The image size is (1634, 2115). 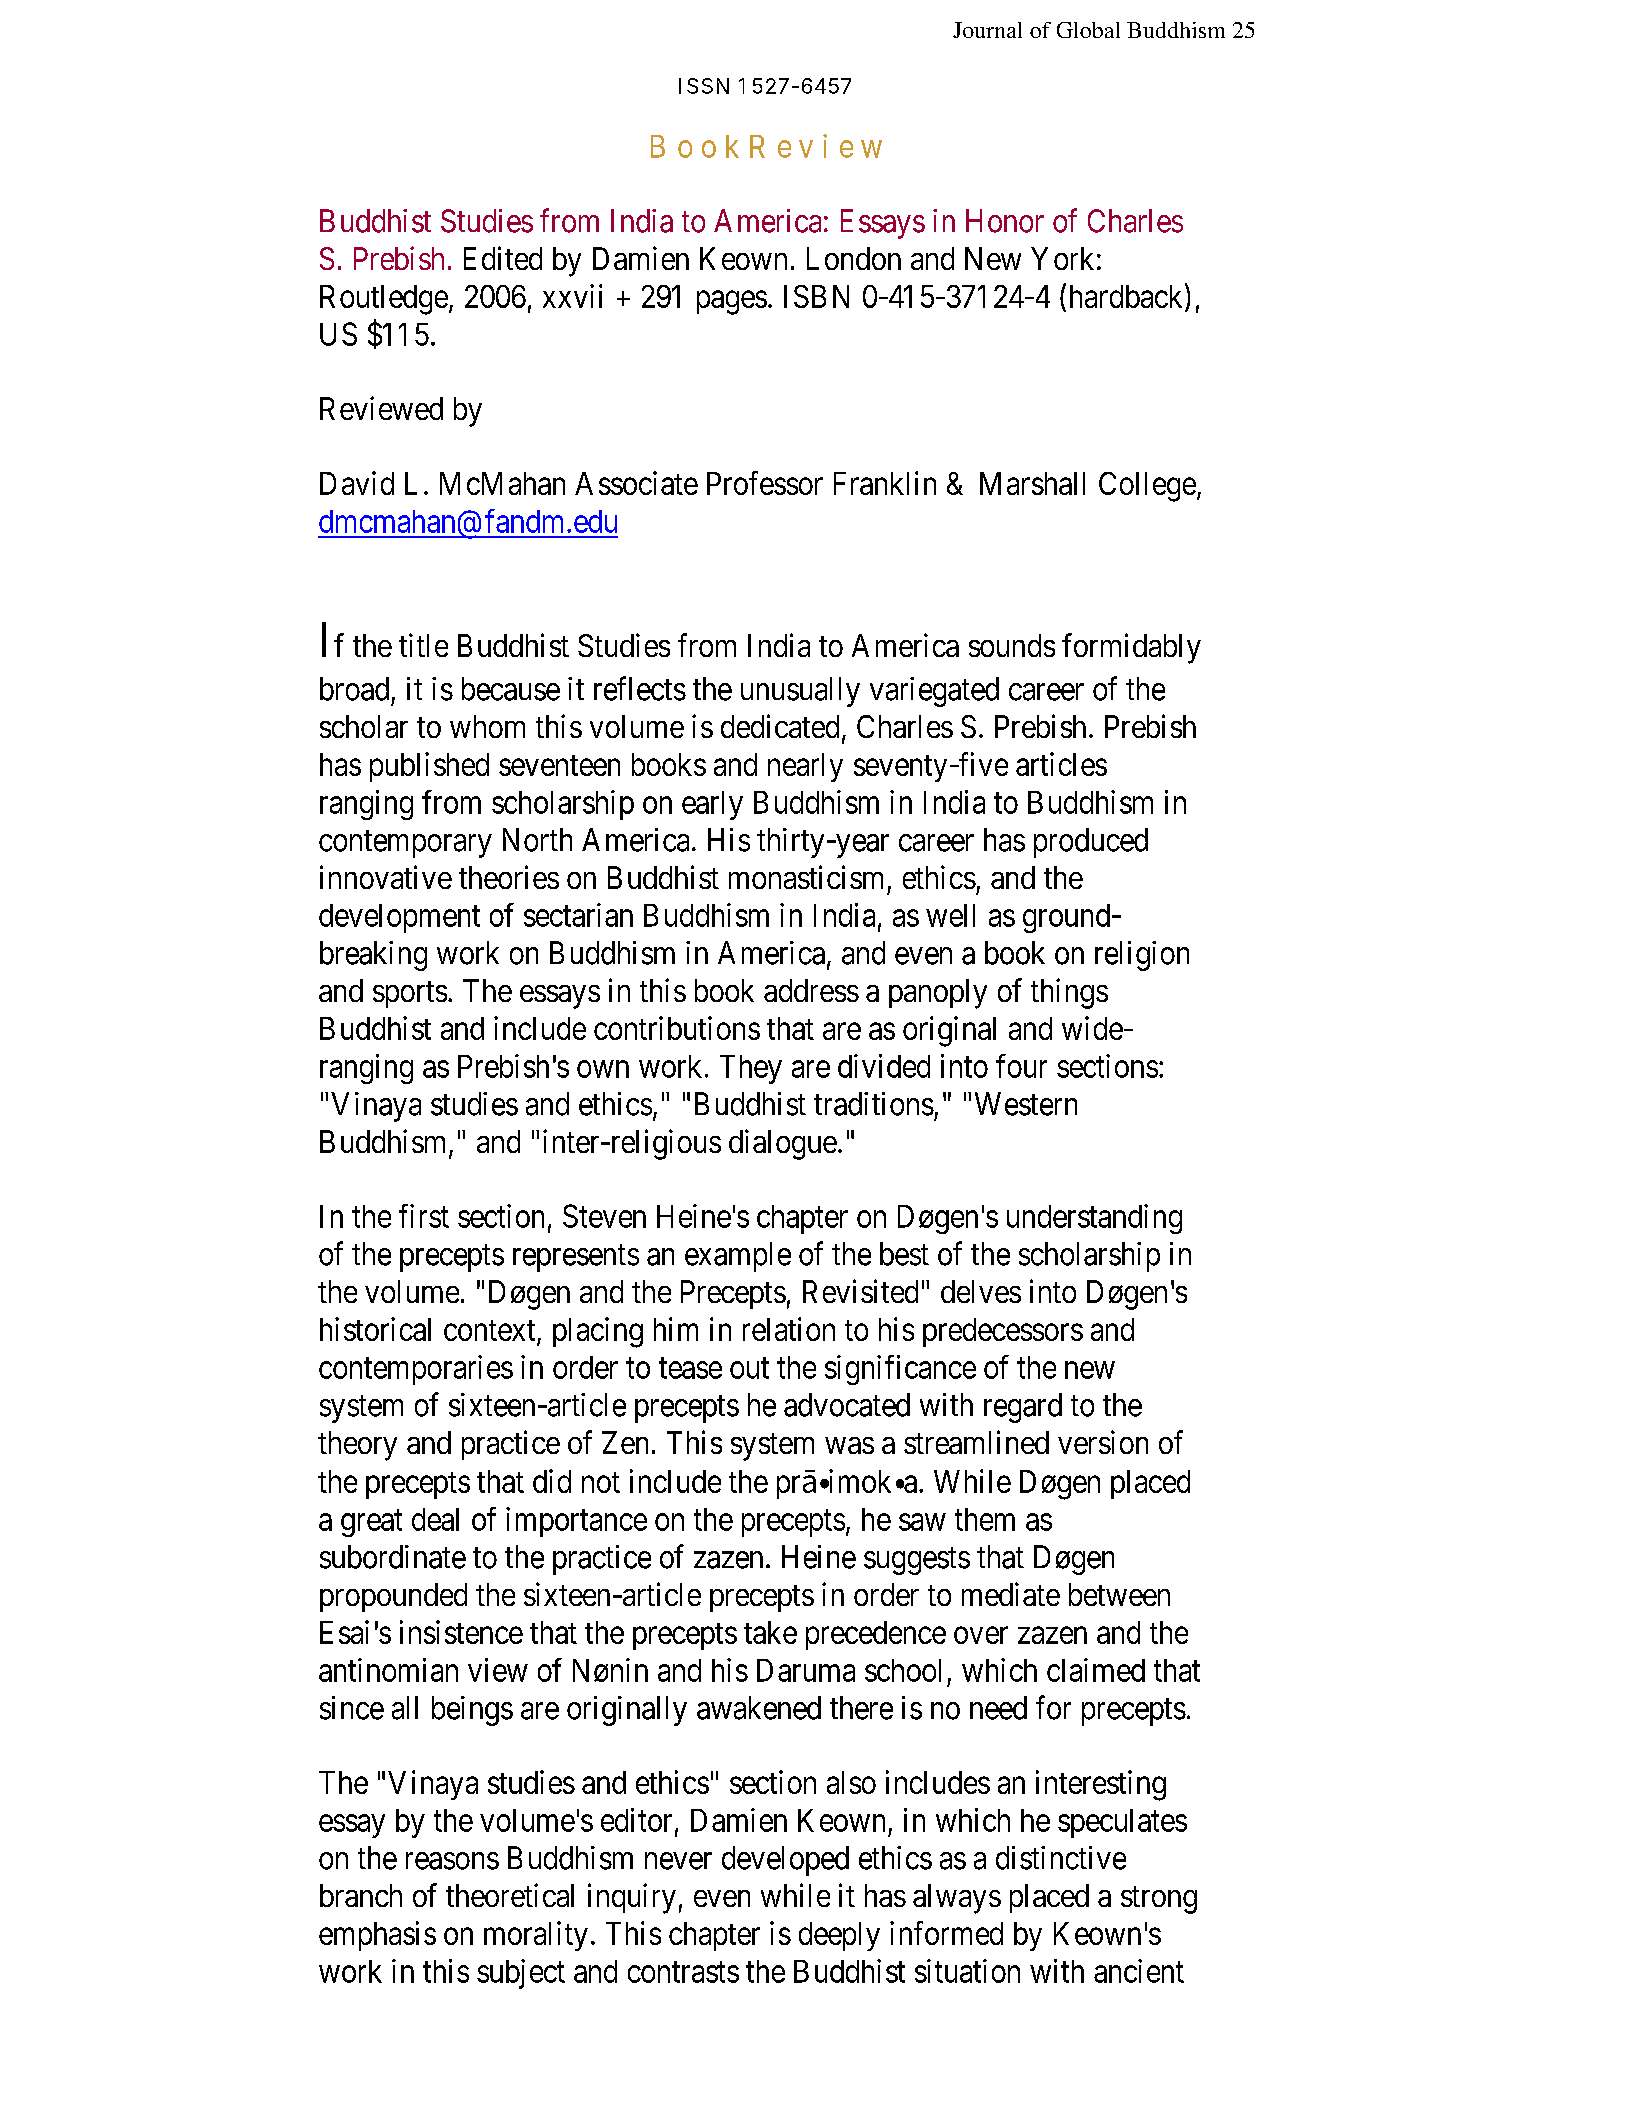 I want to click on developed, so click(x=785, y=1861).
